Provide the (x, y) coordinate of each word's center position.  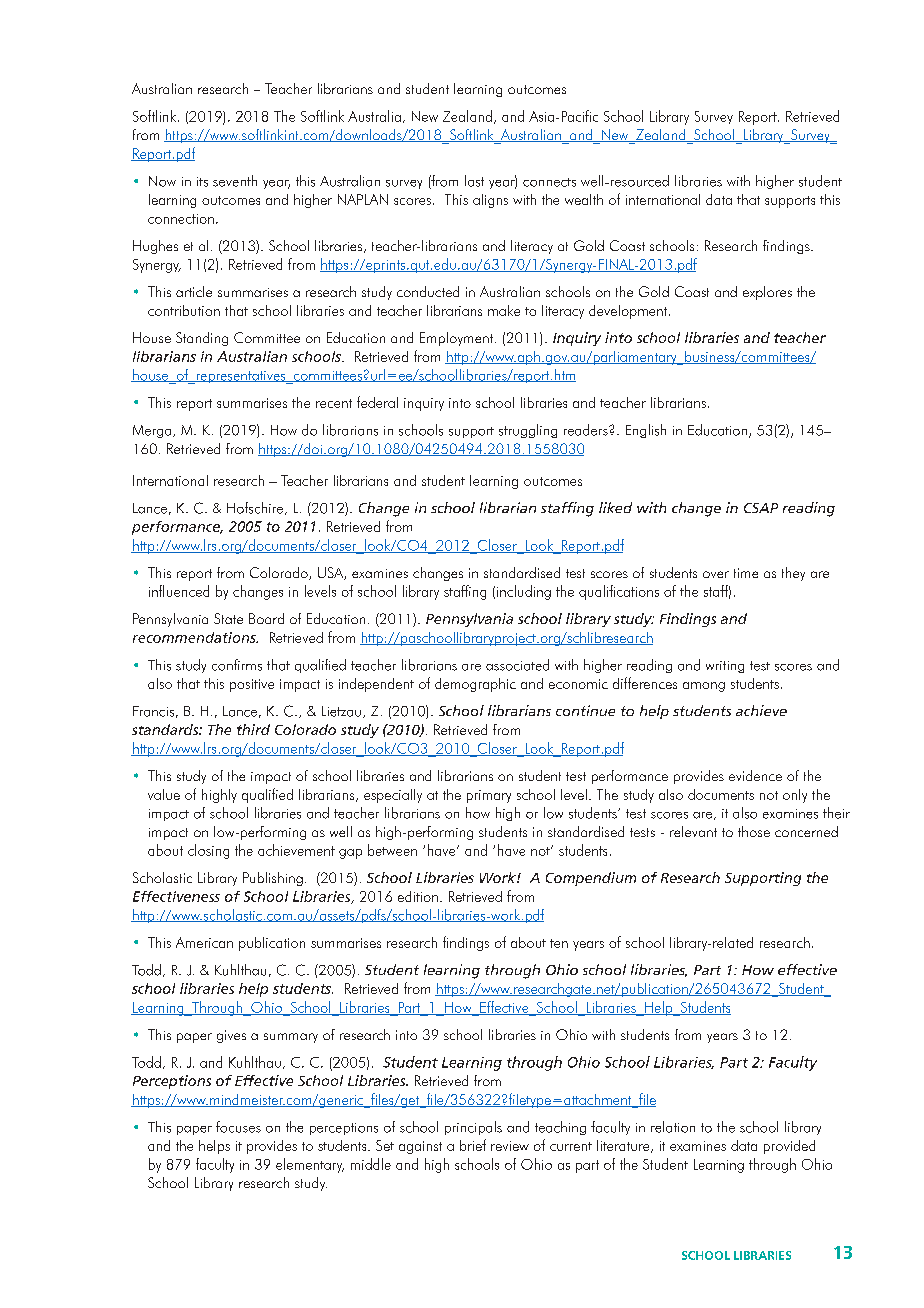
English (646, 431)
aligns (490, 201)
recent (334, 403)
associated (517, 665)
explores (767, 293)
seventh (235, 181)
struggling (528, 431)
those (754, 831)
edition (418, 896)
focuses (238, 1127)
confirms (237, 665)
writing (725, 667)
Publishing (273, 879)
